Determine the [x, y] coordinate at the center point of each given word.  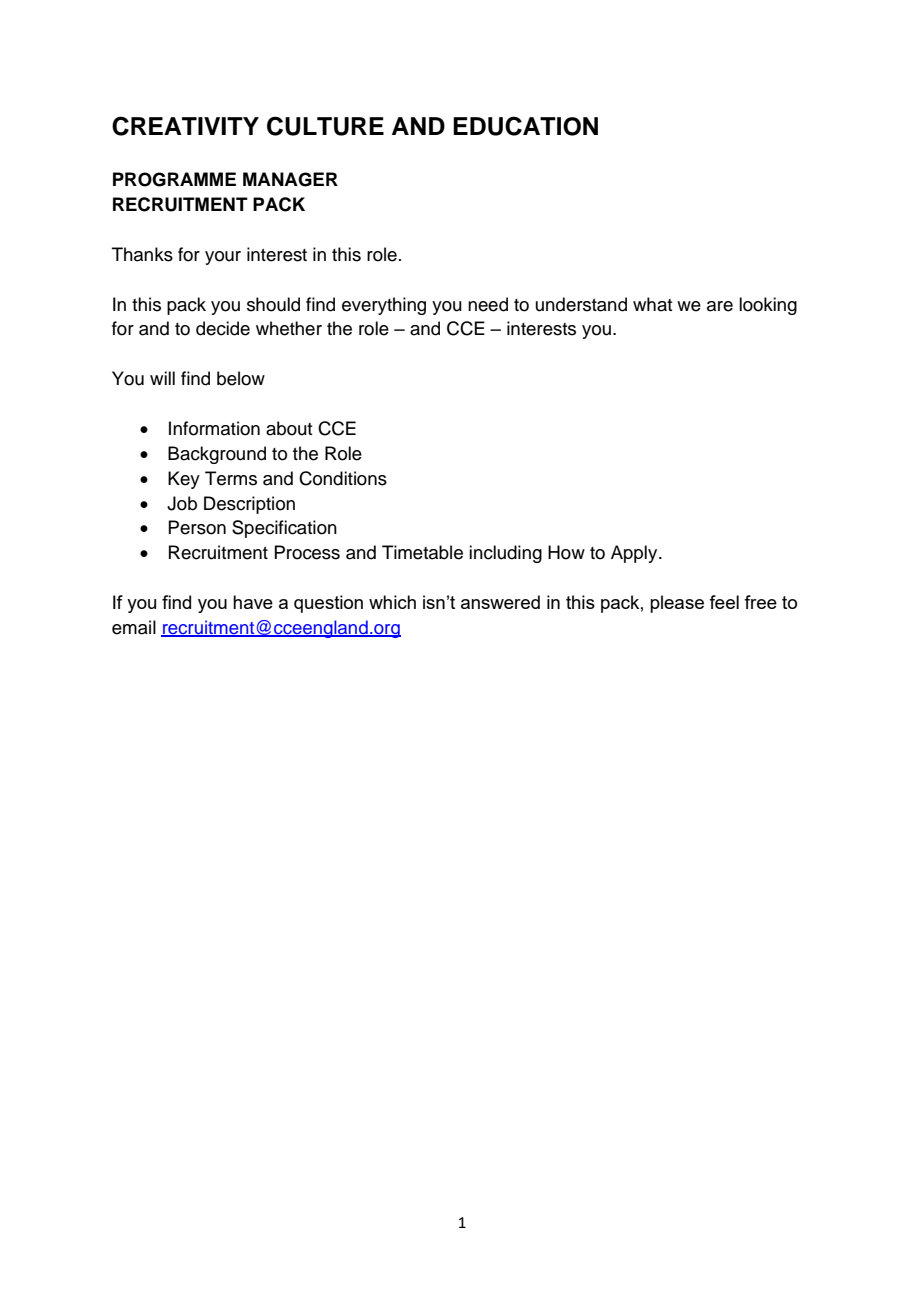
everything [384, 306]
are [720, 306]
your [223, 258]
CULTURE [325, 126]
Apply [635, 554]
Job [182, 503]
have [253, 602]
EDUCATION [525, 126]
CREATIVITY [185, 126]
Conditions [343, 478]
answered [500, 602]
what [652, 304]
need [488, 304]
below [241, 378]
